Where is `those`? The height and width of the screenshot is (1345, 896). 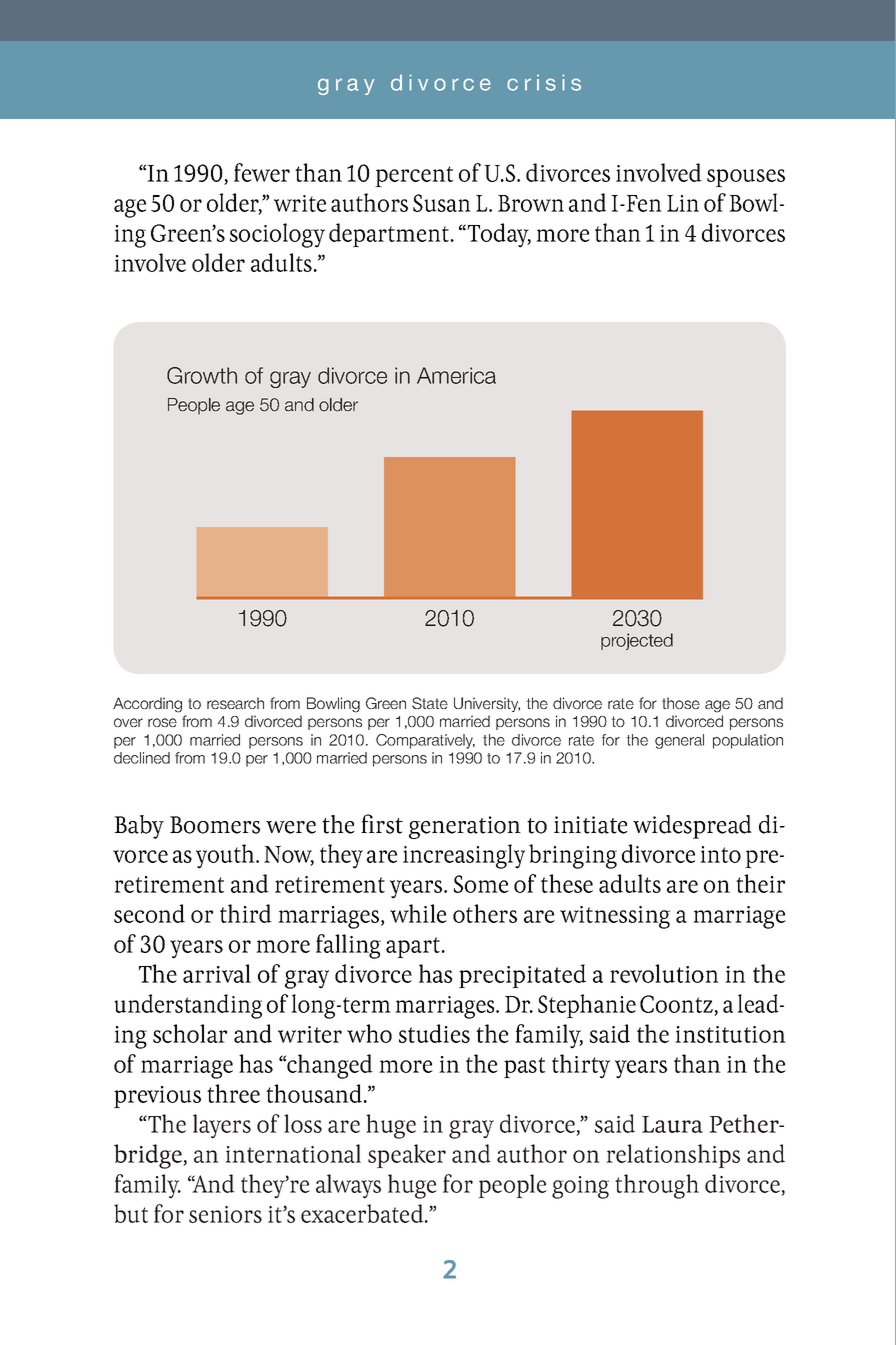 those is located at coordinates (681, 703).
